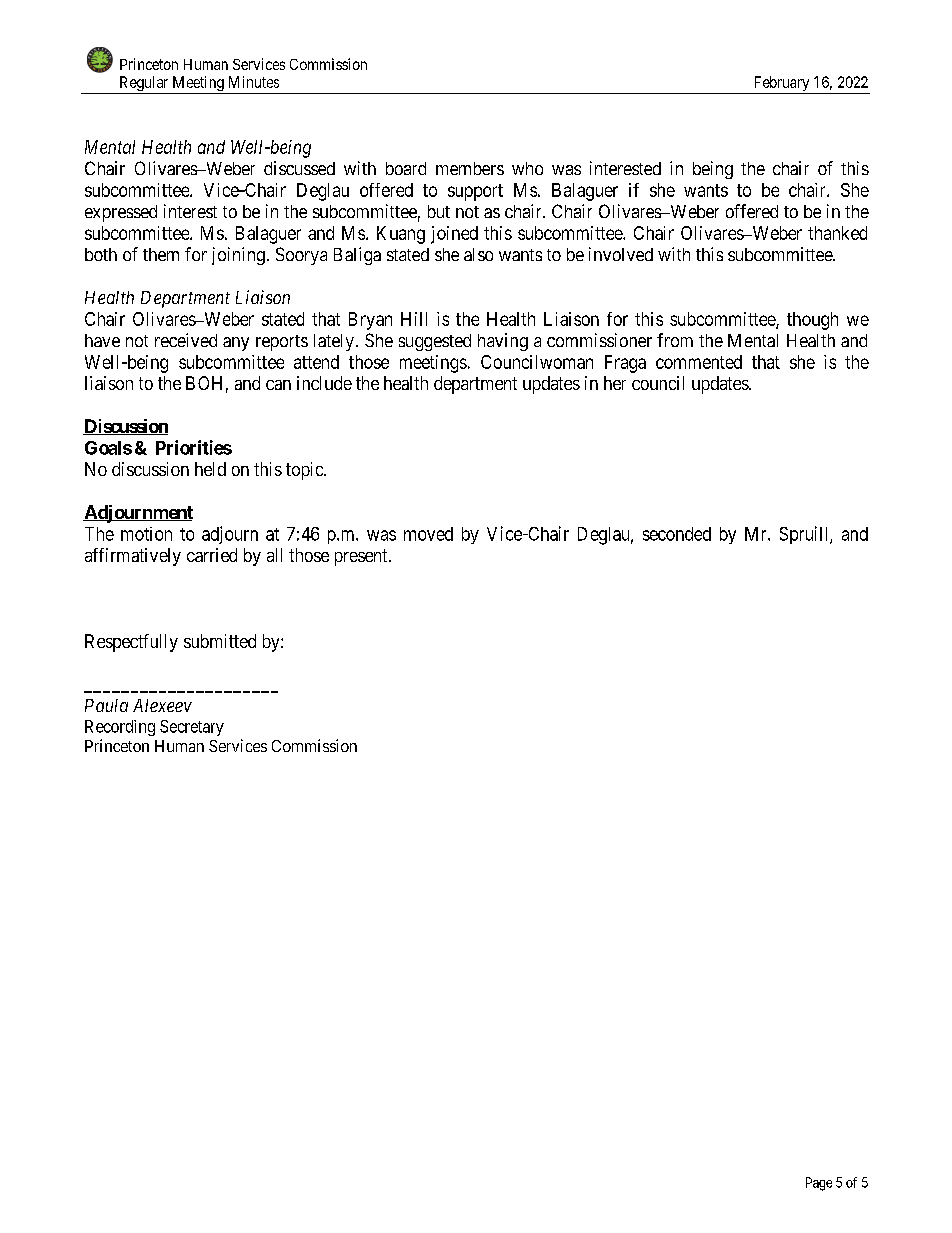  Describe the element at coordinates (819, 1184) in the screenshot. I see `Page` at that location.
